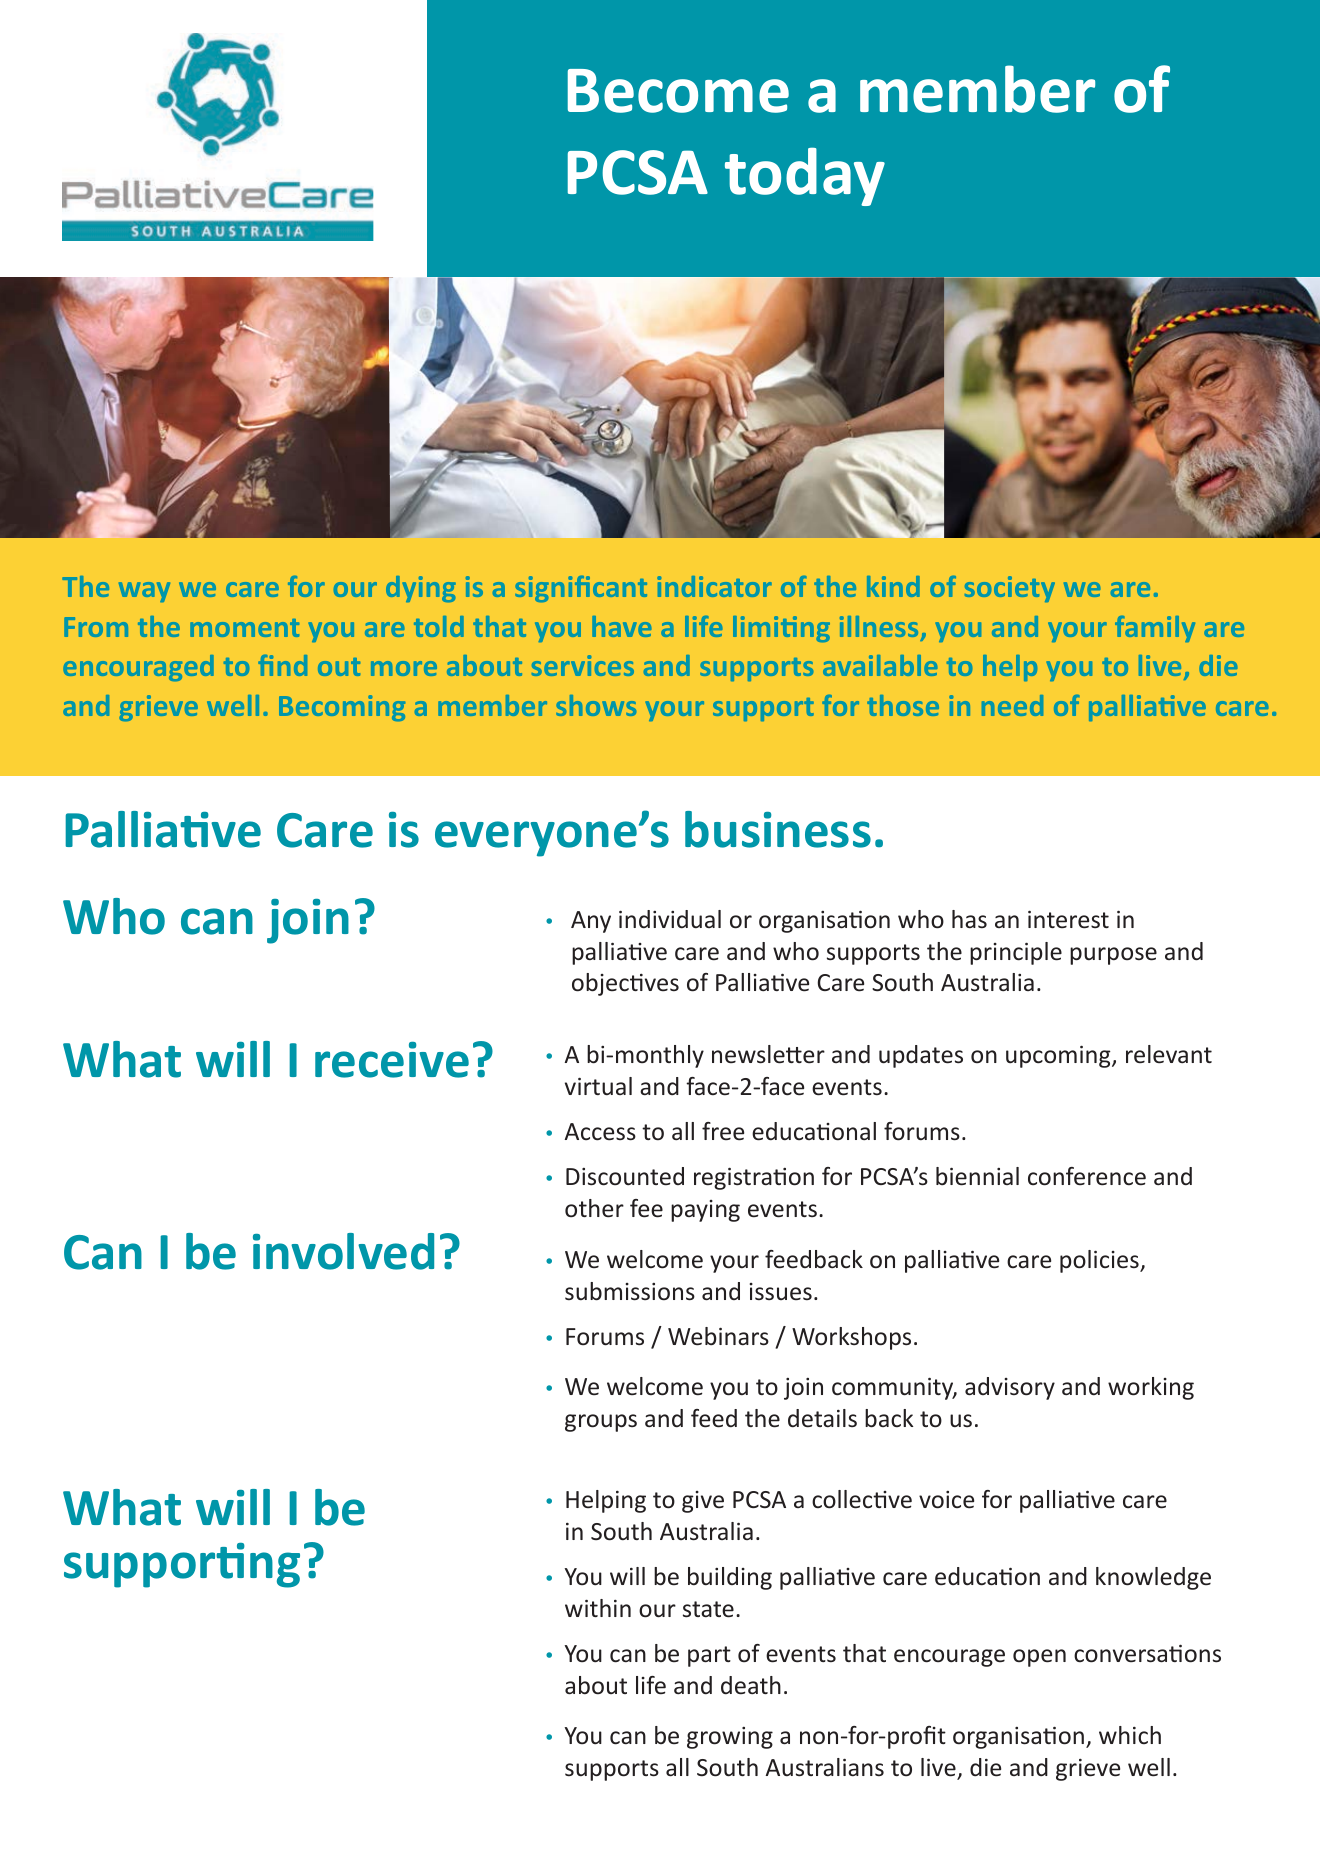 The width and height of the image is (1320, 1868). I want to click on have, so click(621, 626).
